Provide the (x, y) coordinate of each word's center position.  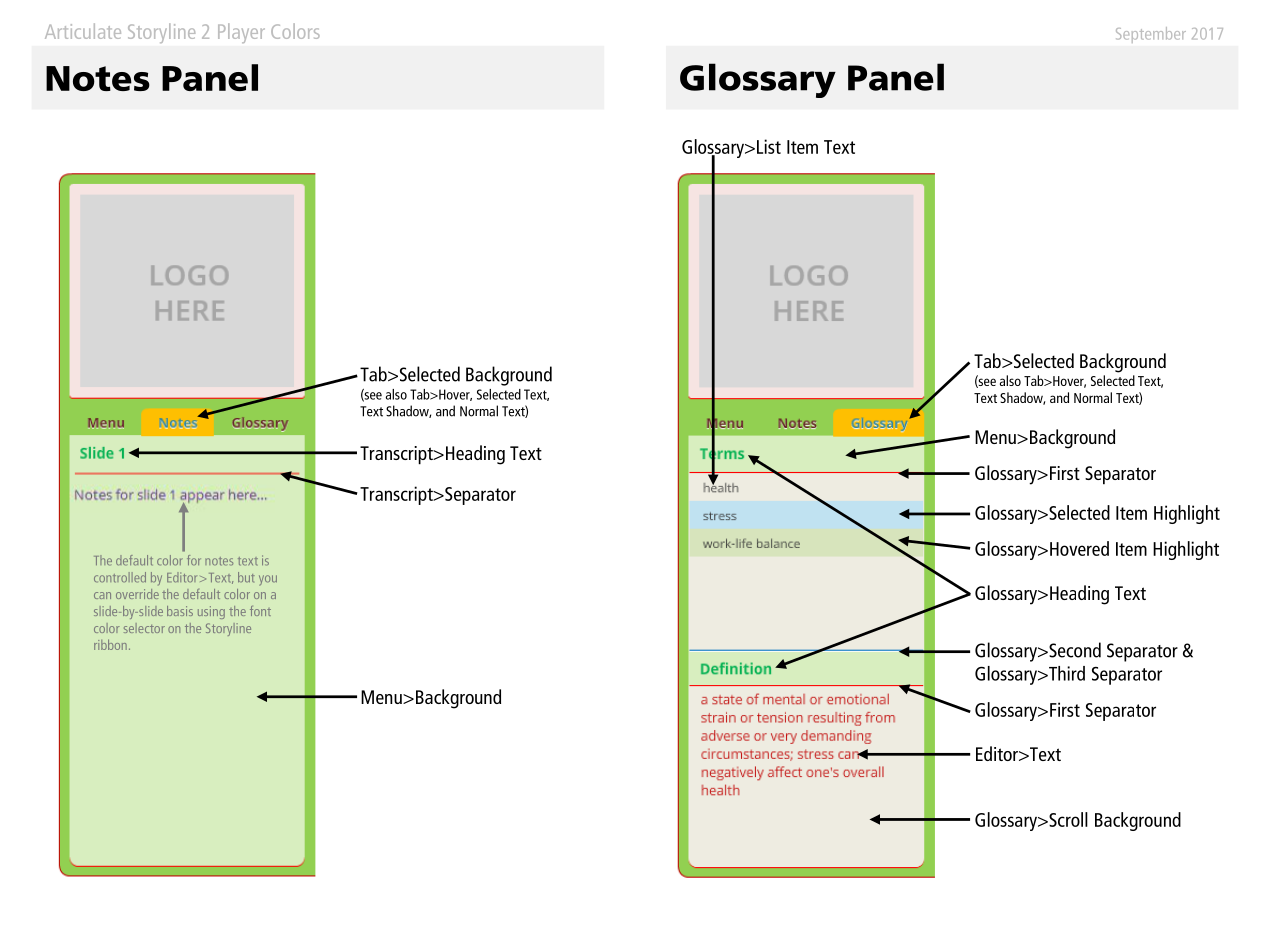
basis (180, 611)
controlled (120, 577)
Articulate (83, 31)
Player (241, 33)
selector (144, 628)
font (260, 611)
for (194, 560)
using (211, 612)
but (246, 577)
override (137, 594)
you (268, 580)
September (1151, 35)
